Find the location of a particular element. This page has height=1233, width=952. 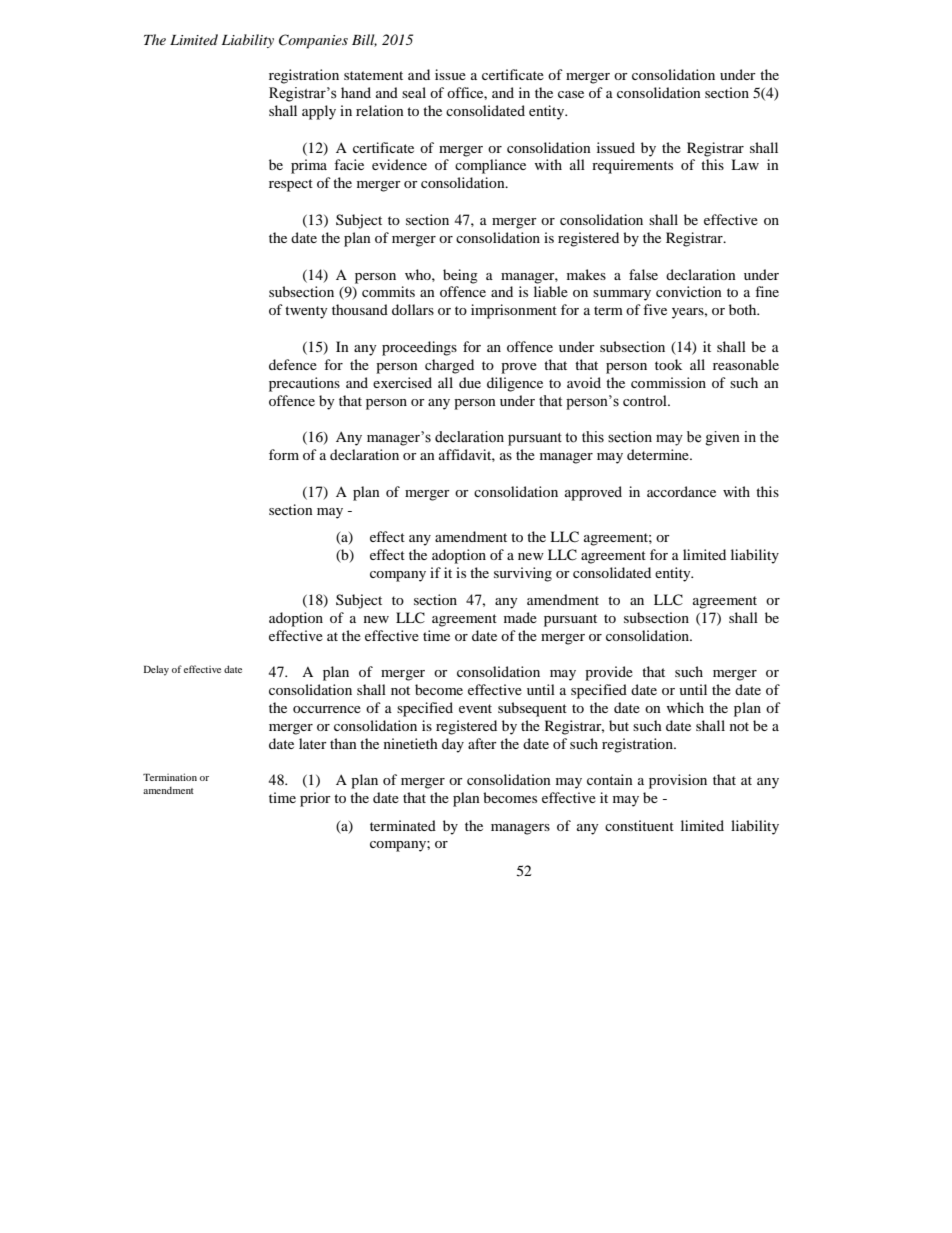

defence is located at coordinates (293, 364).
